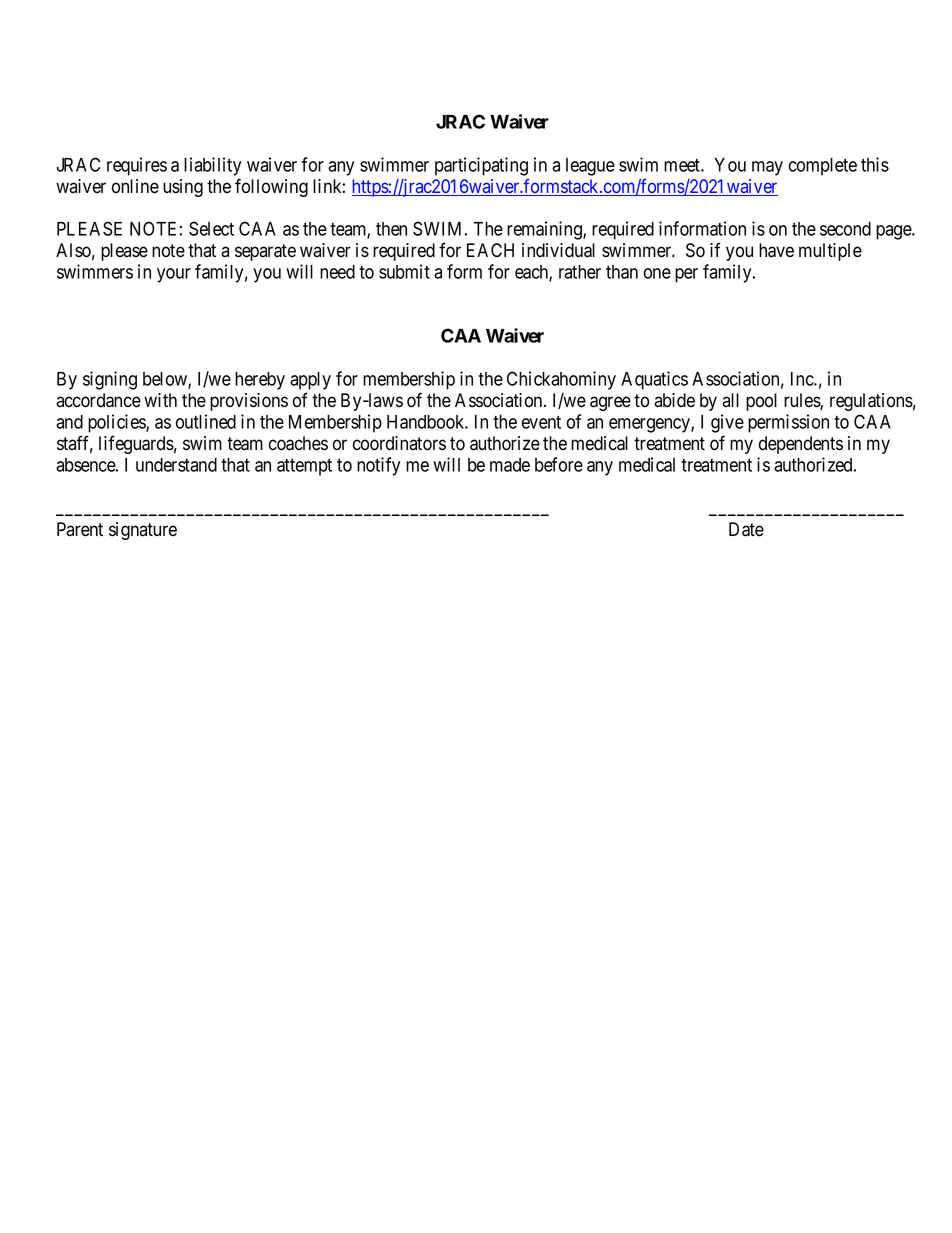  Describe the element at coordinates (510, 465) in the image. I see `made` at that location.
